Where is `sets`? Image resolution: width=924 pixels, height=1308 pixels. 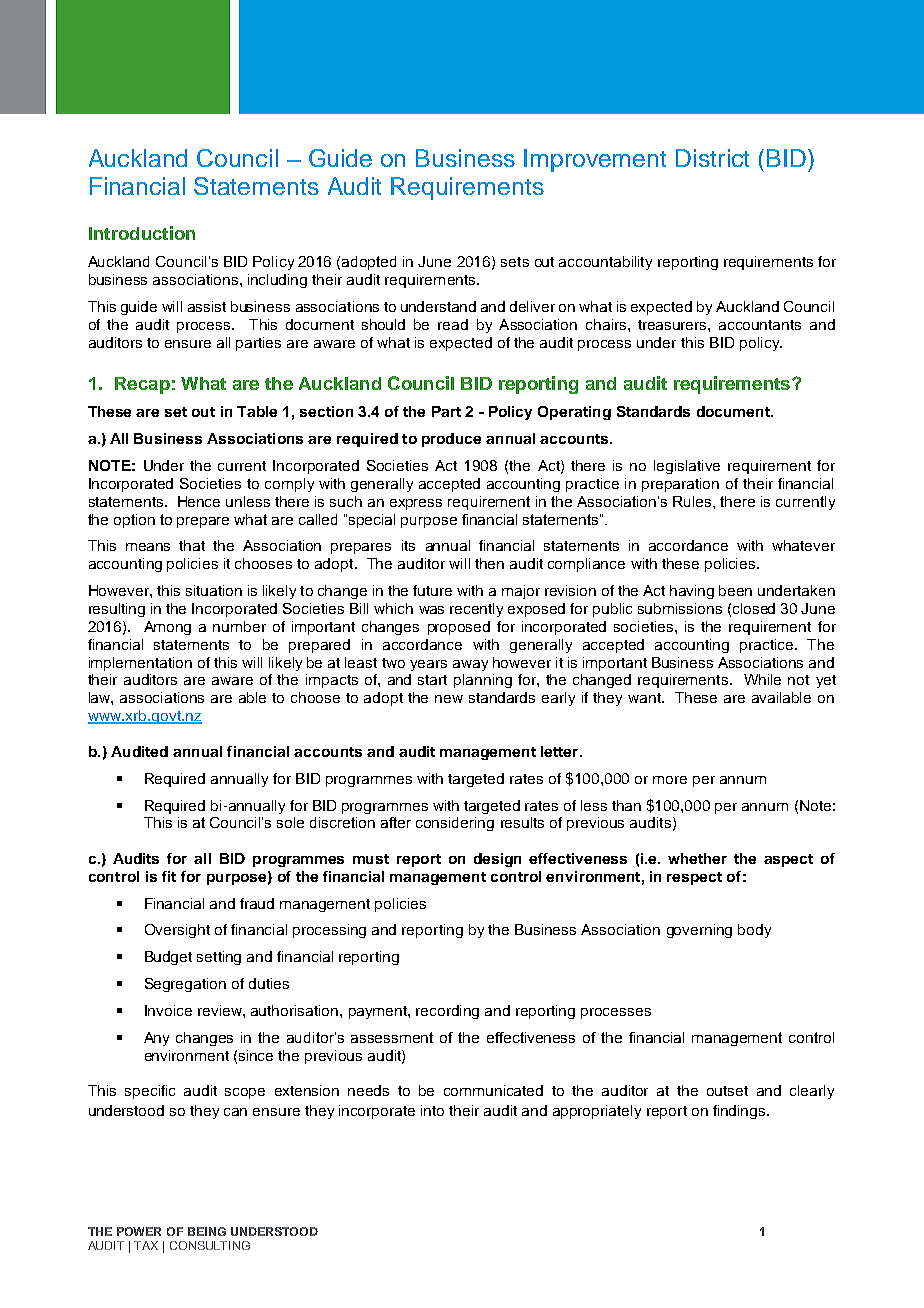 sets is located at coordinates (515, 262).
